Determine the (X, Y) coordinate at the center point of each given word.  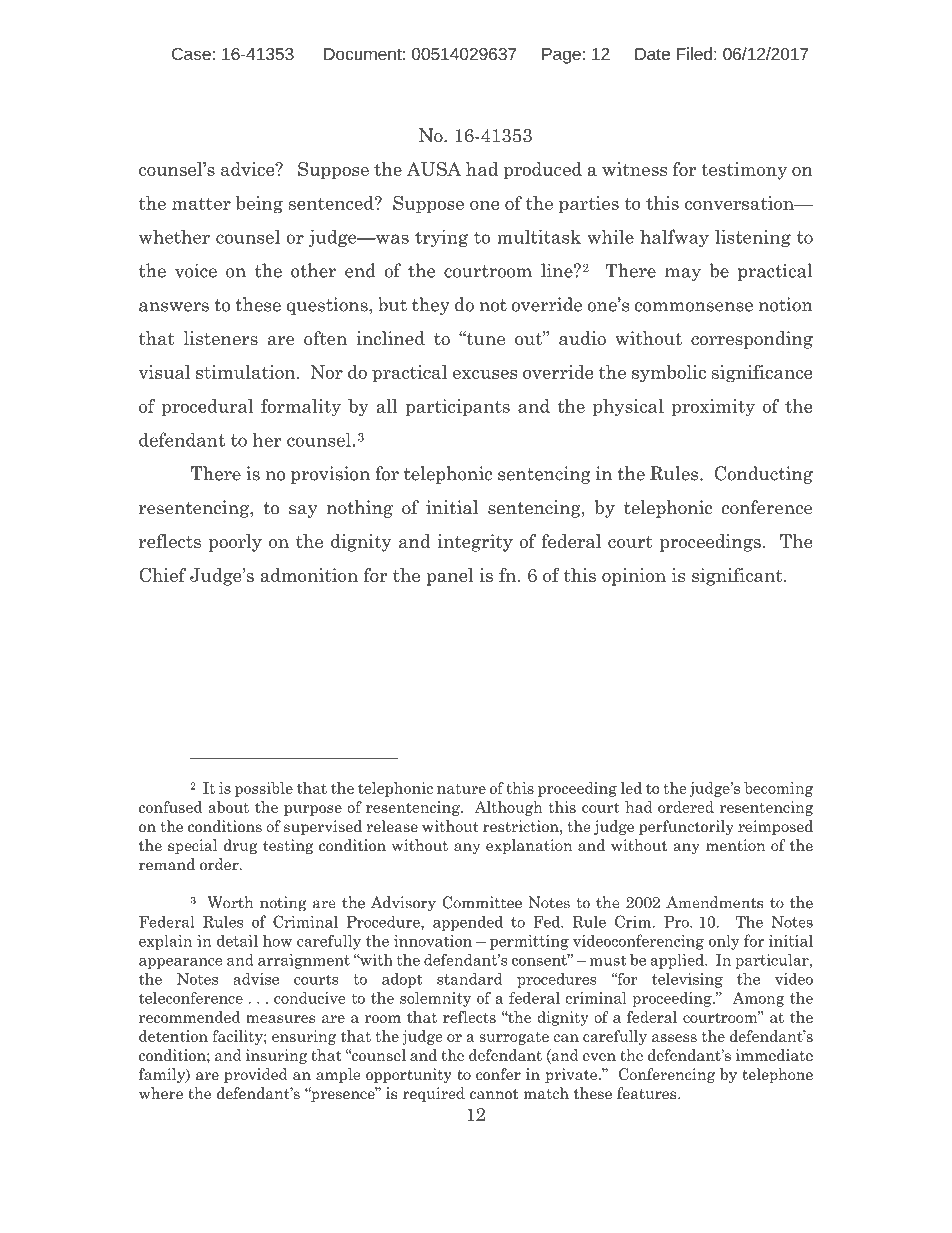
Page (561, 56)
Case (191, 54)
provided (256, 1075)
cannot (494, 1094)
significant (738, 577)
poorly (235, 543)
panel (450, 577)
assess (674, 1038)
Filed (694, 53)
